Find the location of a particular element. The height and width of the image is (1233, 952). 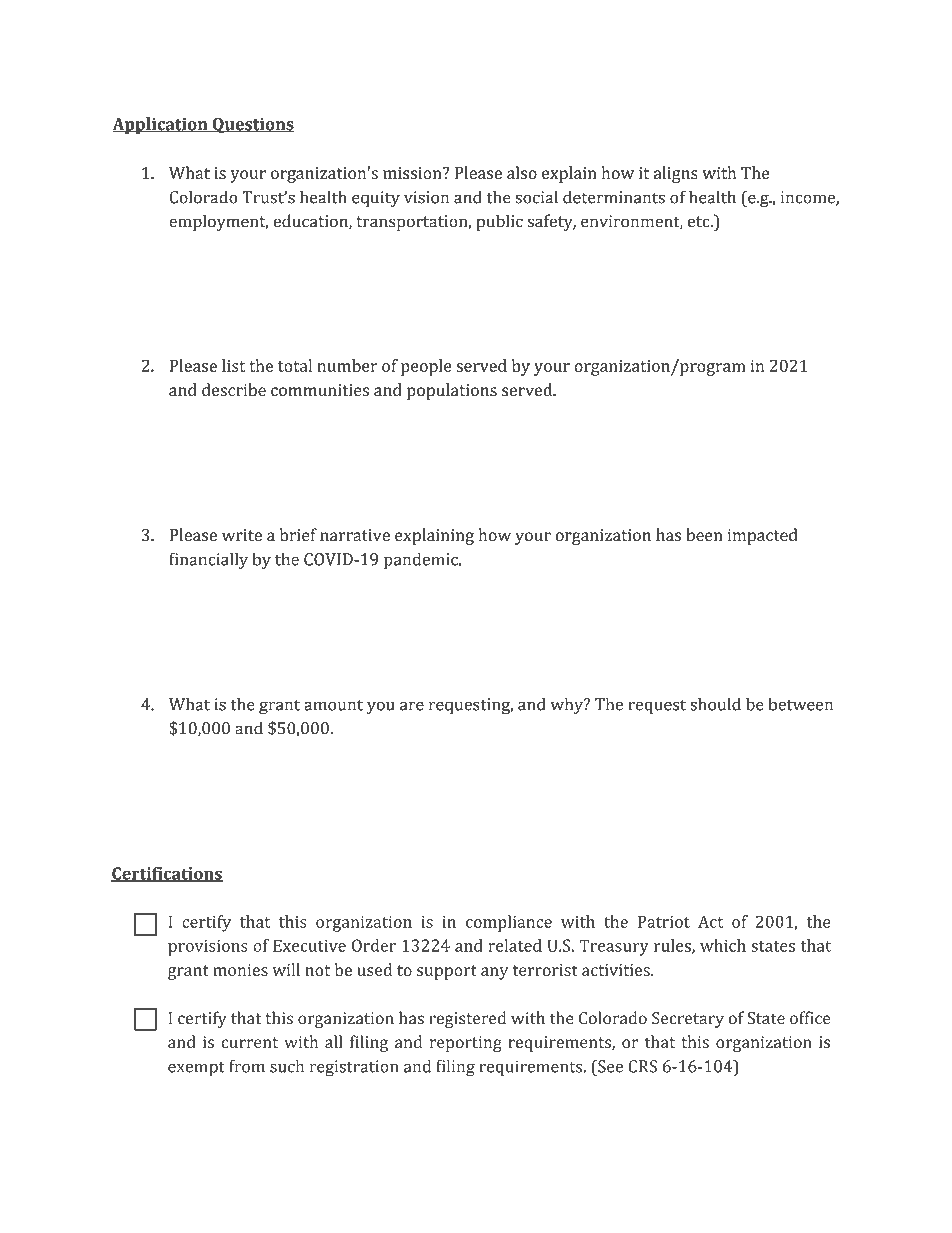

reporting is located at coordinates (466, 1044).
